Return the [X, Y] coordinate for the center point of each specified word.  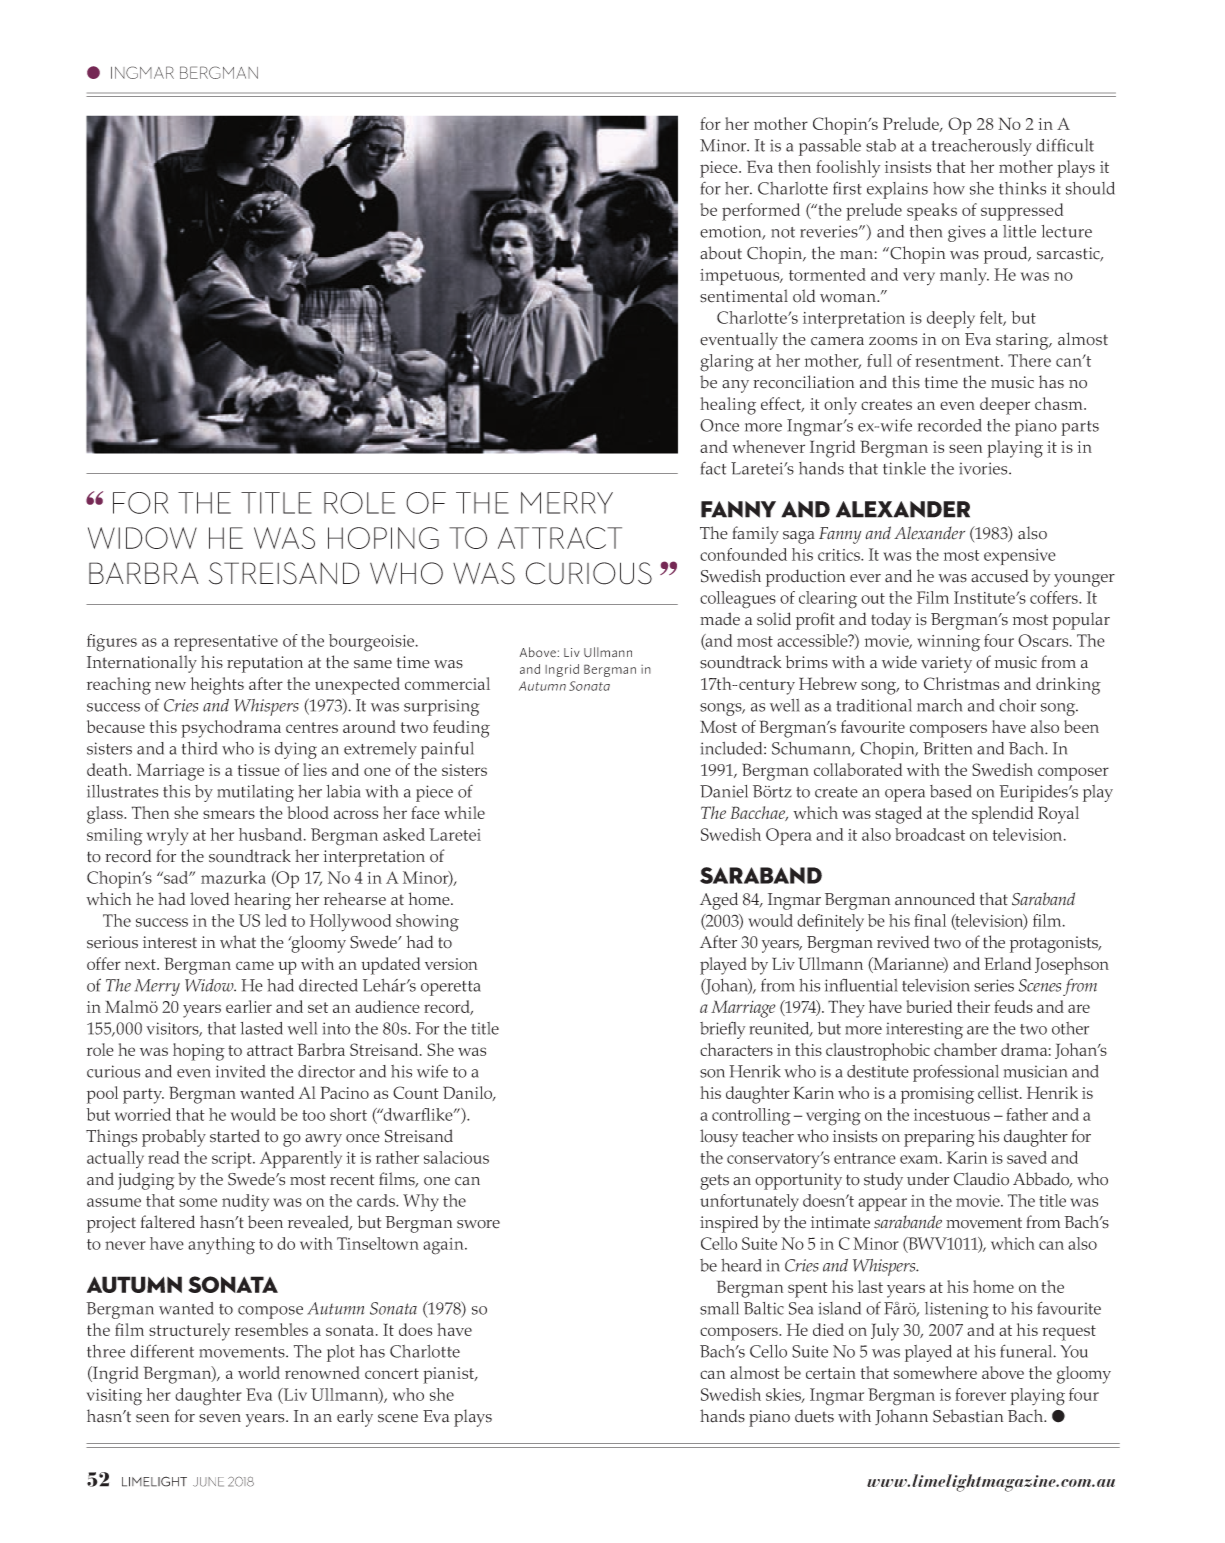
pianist [450, 1375]
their [973, 1006]
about [721, 253]
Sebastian [968, 1416]
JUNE [208, 1482]
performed [761, 212]
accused [999, 576]
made [720, 619]
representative [226, 643]
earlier [249, 1006]
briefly [722, 1030]
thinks [1022, 188]
